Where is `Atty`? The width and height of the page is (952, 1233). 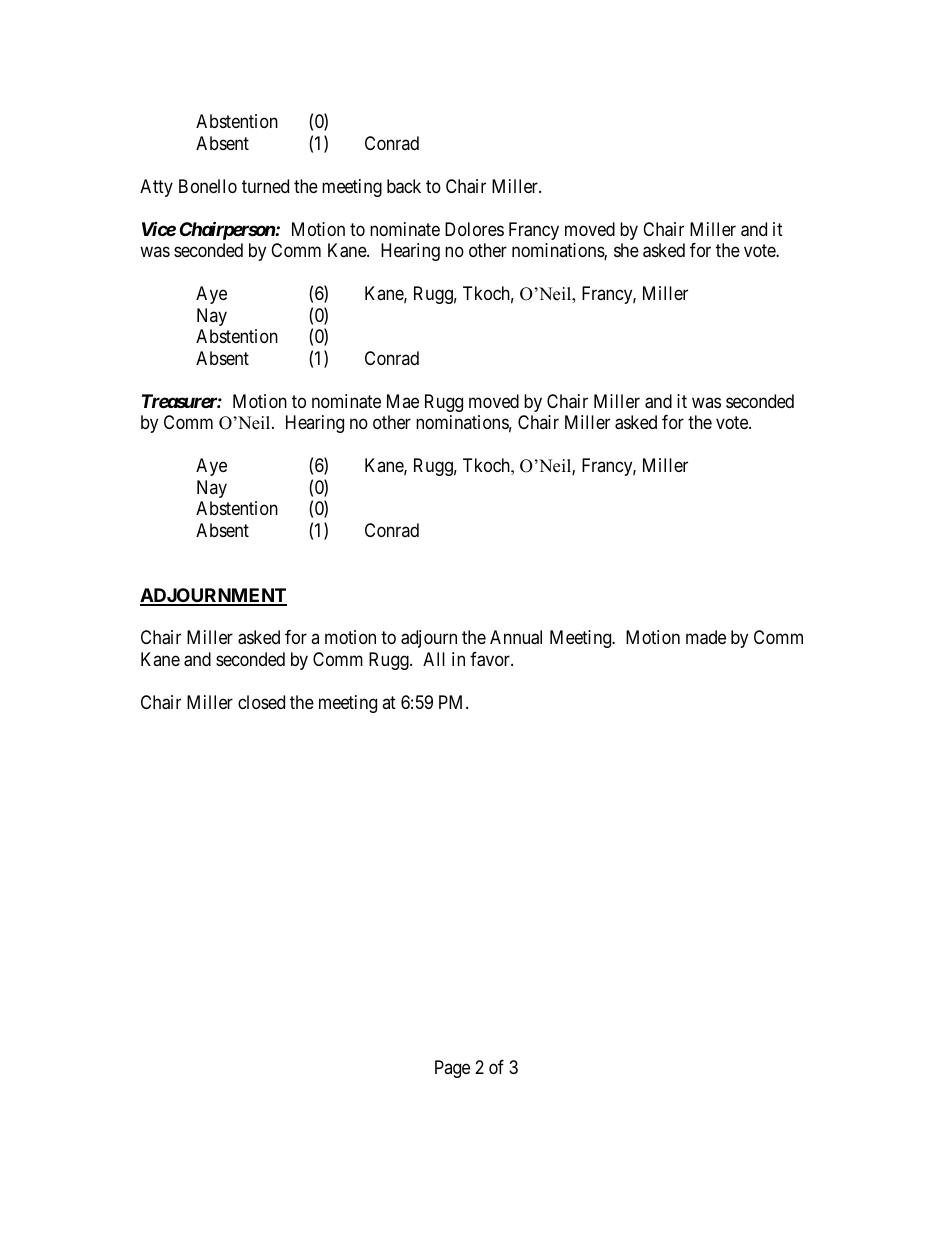 Atty is located at coordinates (156, 188).
